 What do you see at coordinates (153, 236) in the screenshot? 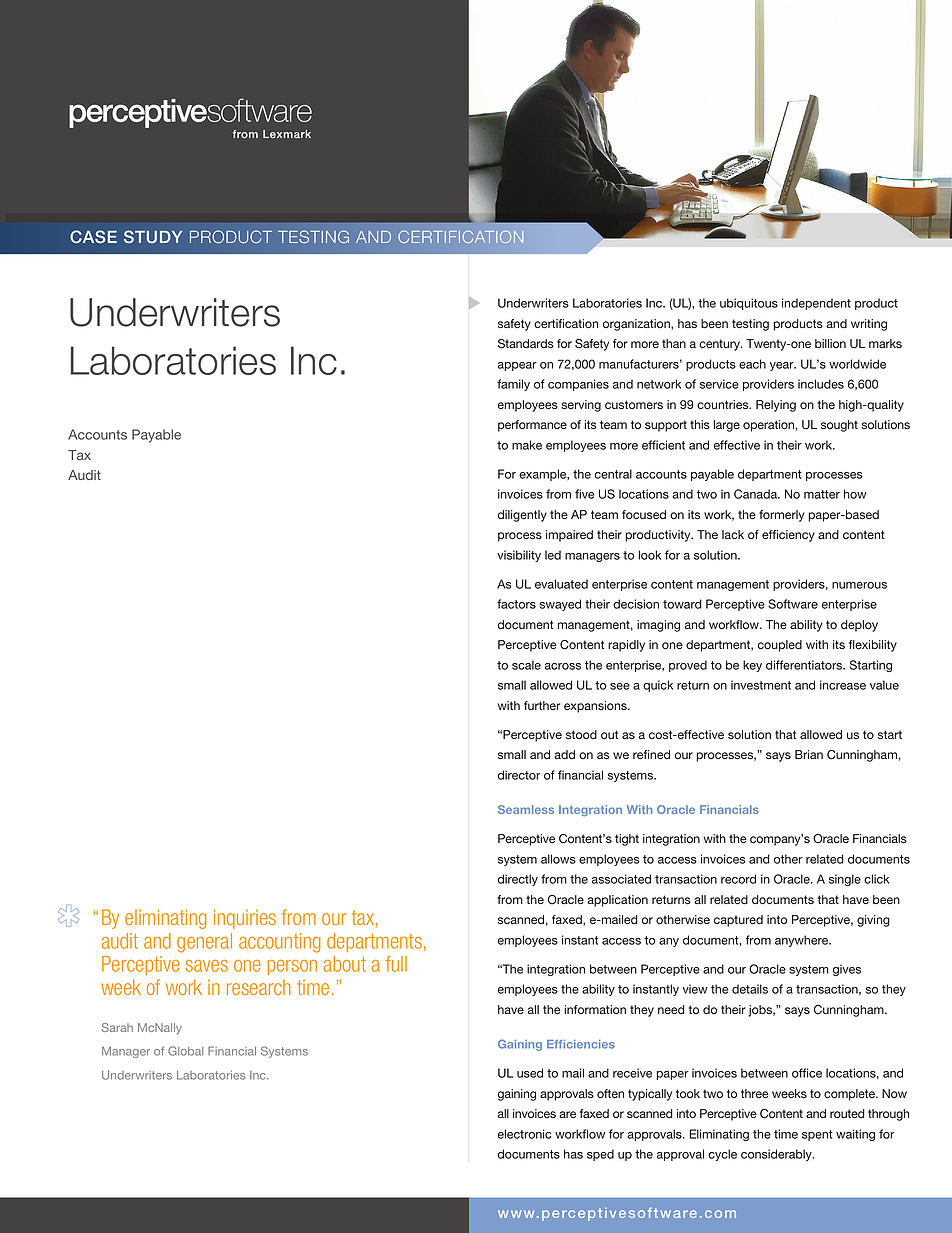
I see `STUDY` at bounding box center [153, 236].
